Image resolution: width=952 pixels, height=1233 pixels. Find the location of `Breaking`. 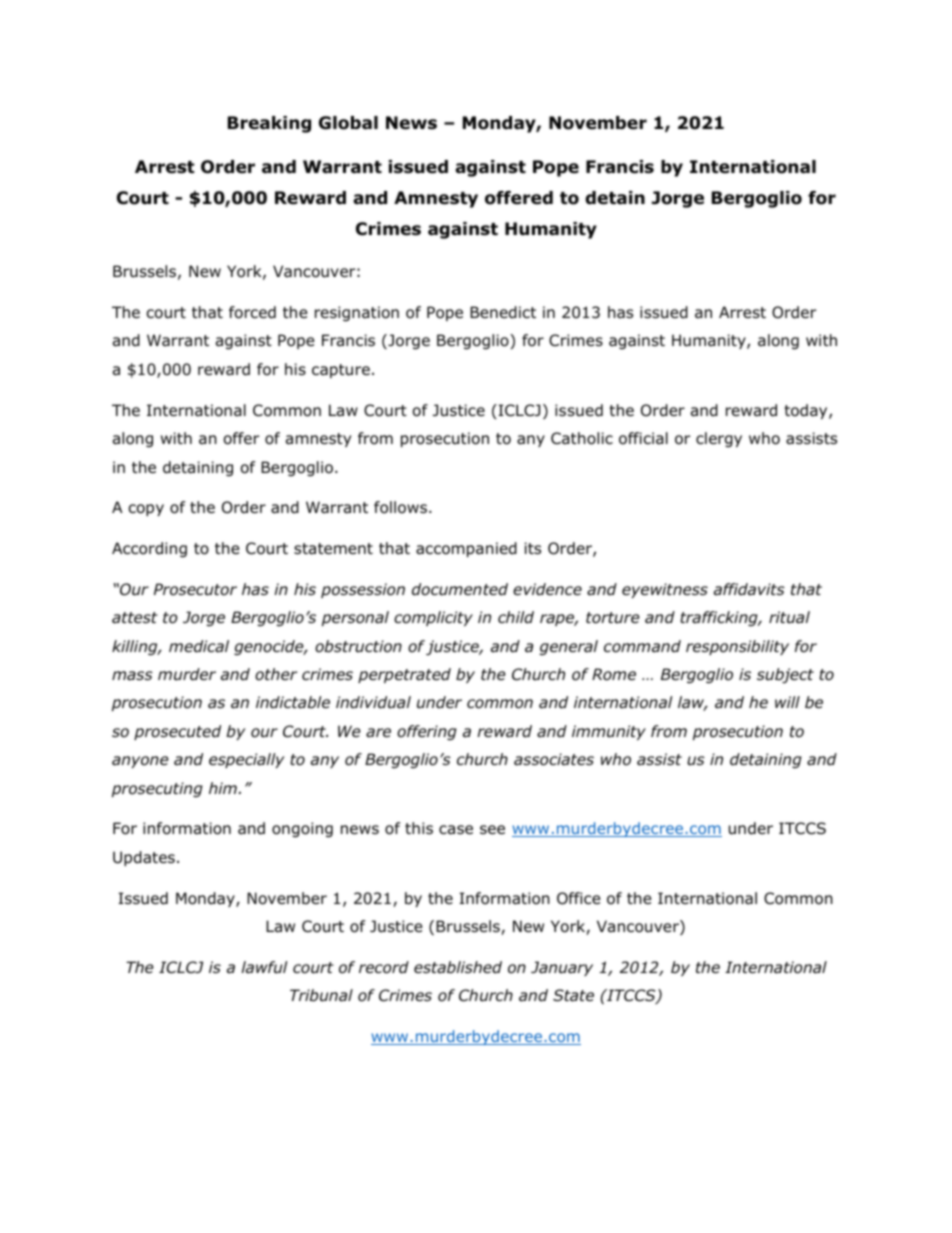

Breaking is located at coordinates (269, 124).
